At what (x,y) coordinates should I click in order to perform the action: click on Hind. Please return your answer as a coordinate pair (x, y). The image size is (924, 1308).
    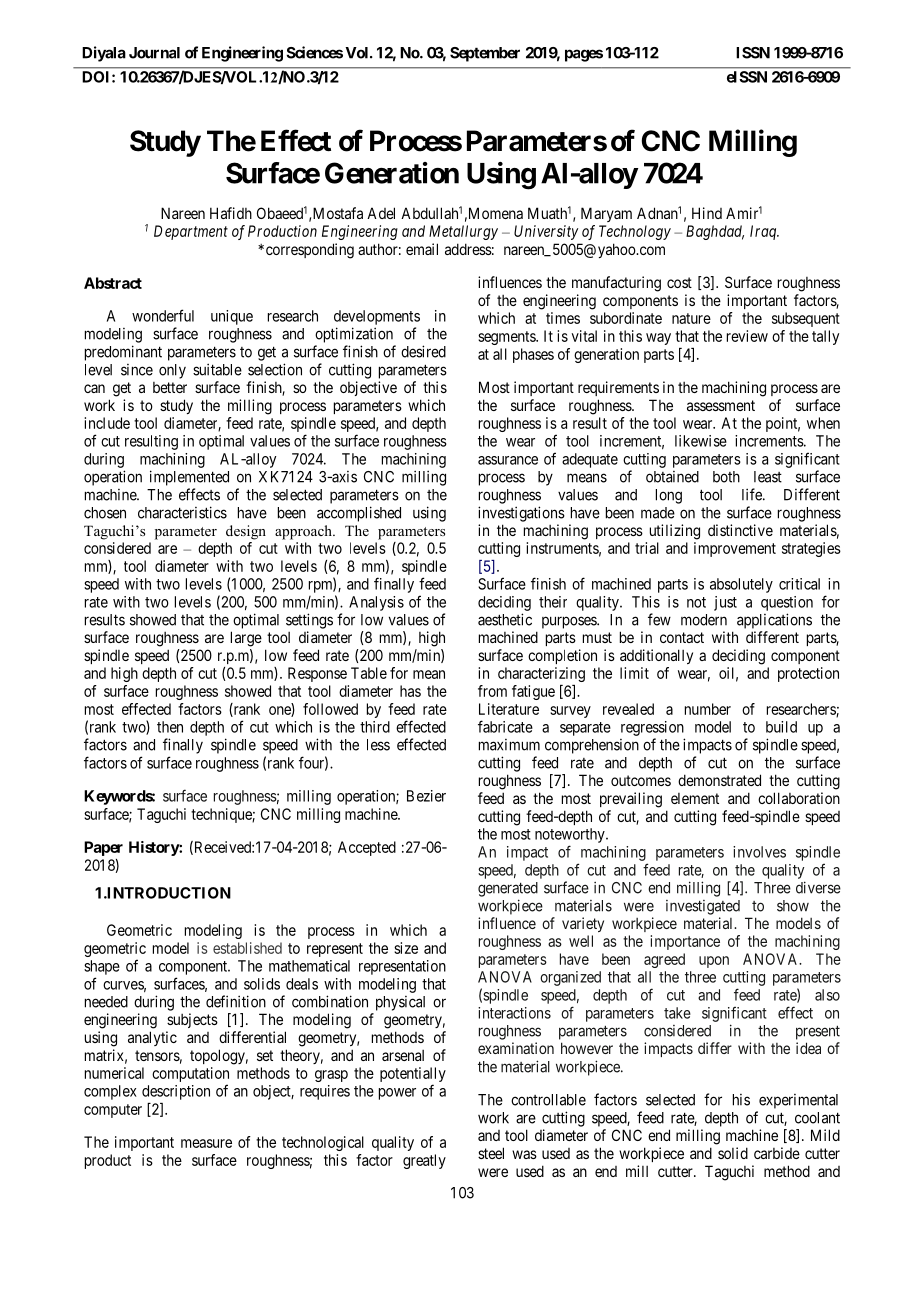
    Looking at the image, I should click on (707, 213).
